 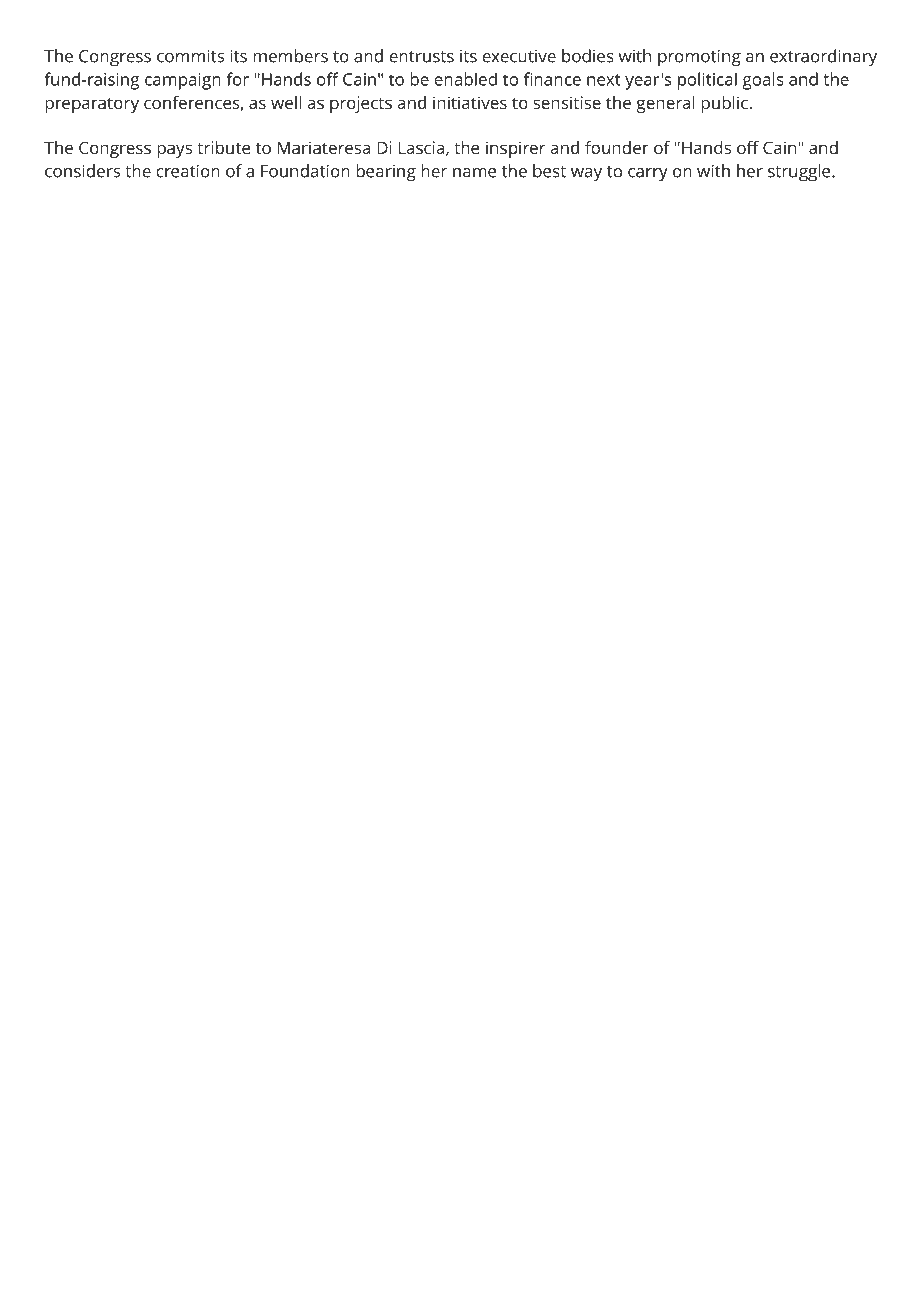 What do you see at coordinates (223, 147) in the document?
I see `tribute` at bounding box center [223, 147].
